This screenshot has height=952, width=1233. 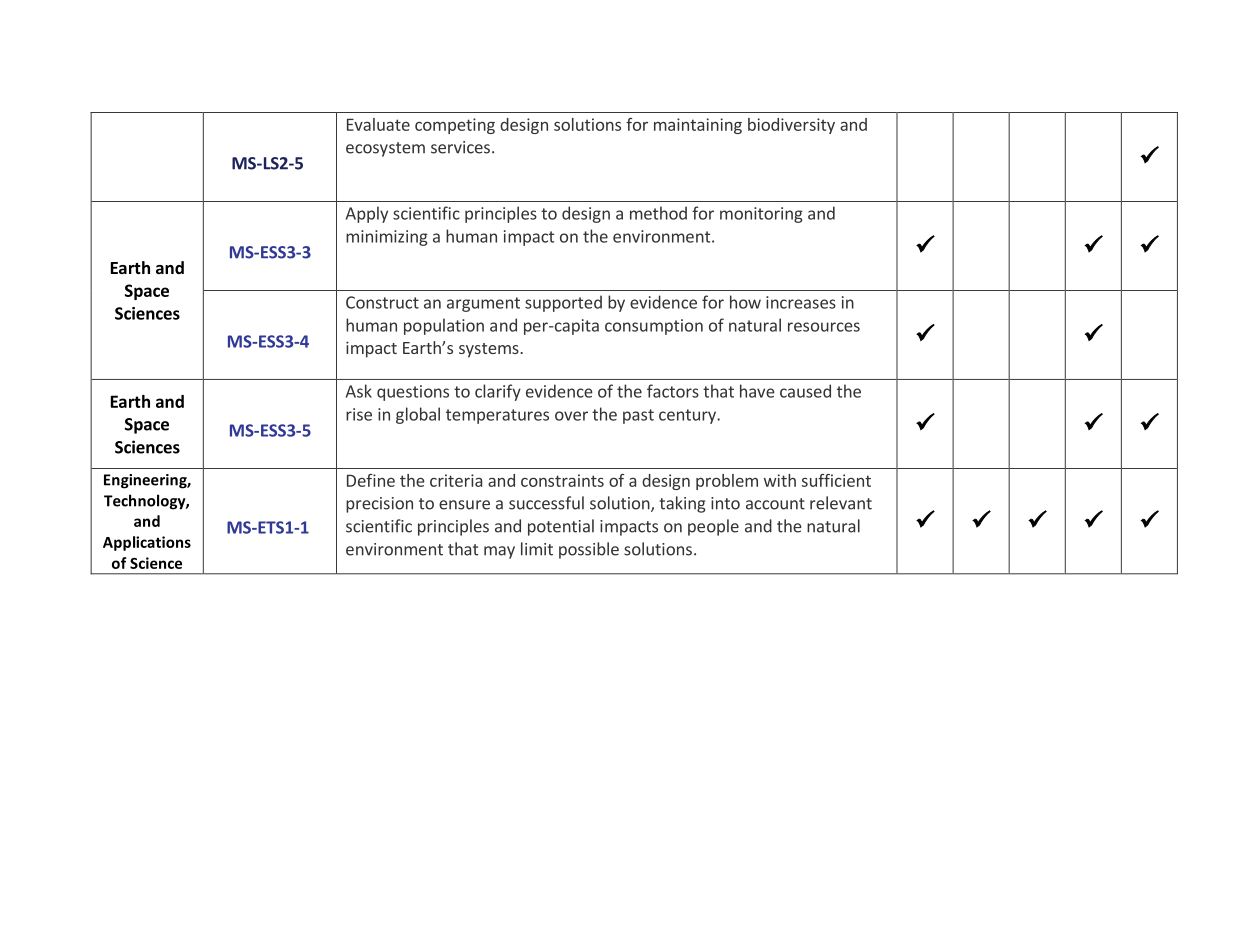 What do you see at coordinates (497, 416) in the screenshot?
I see `temperatures` at bounding box center [497, 416].
